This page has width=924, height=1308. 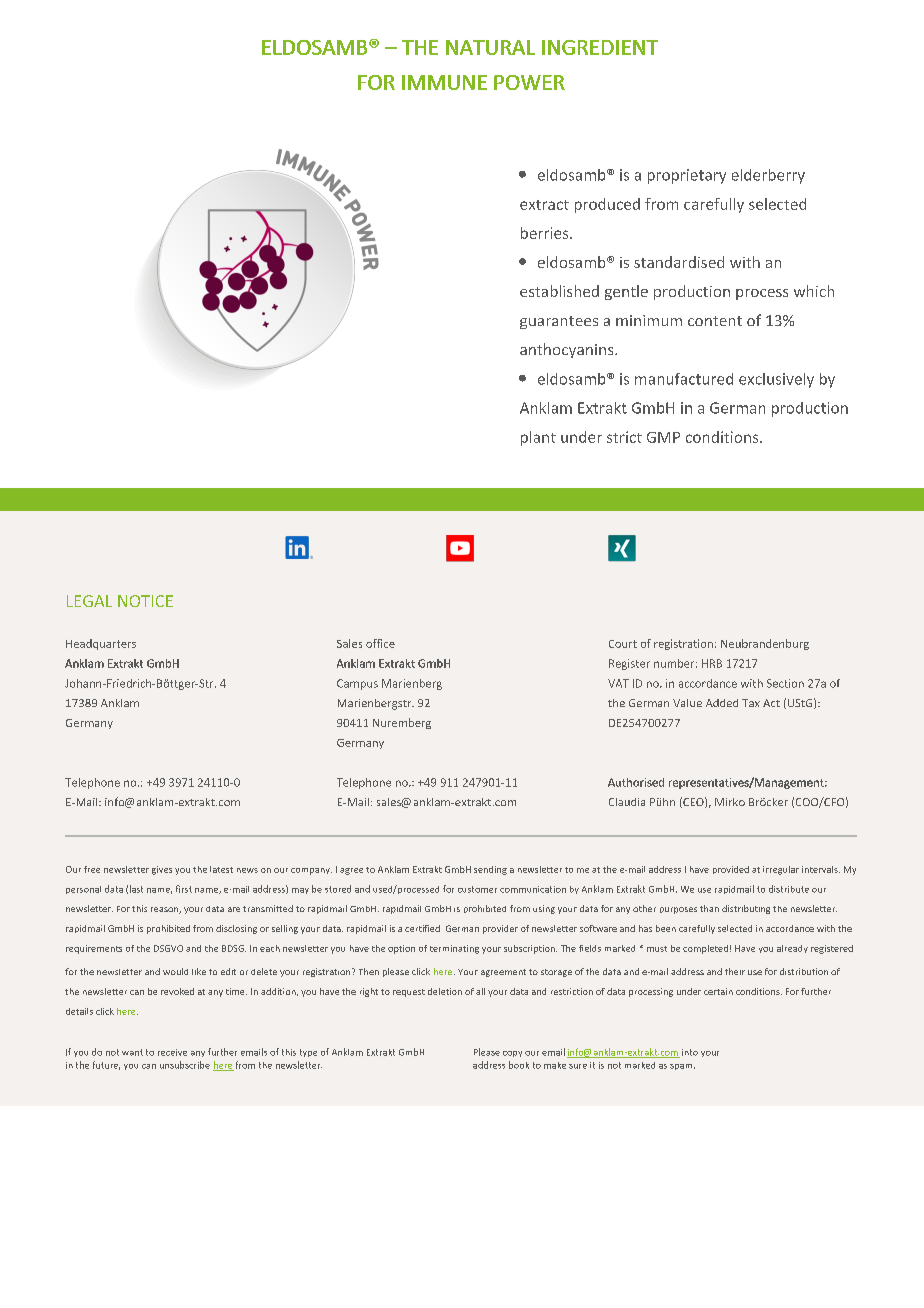 I want to click on INGREDIENT, so click(x=600, y=47).
